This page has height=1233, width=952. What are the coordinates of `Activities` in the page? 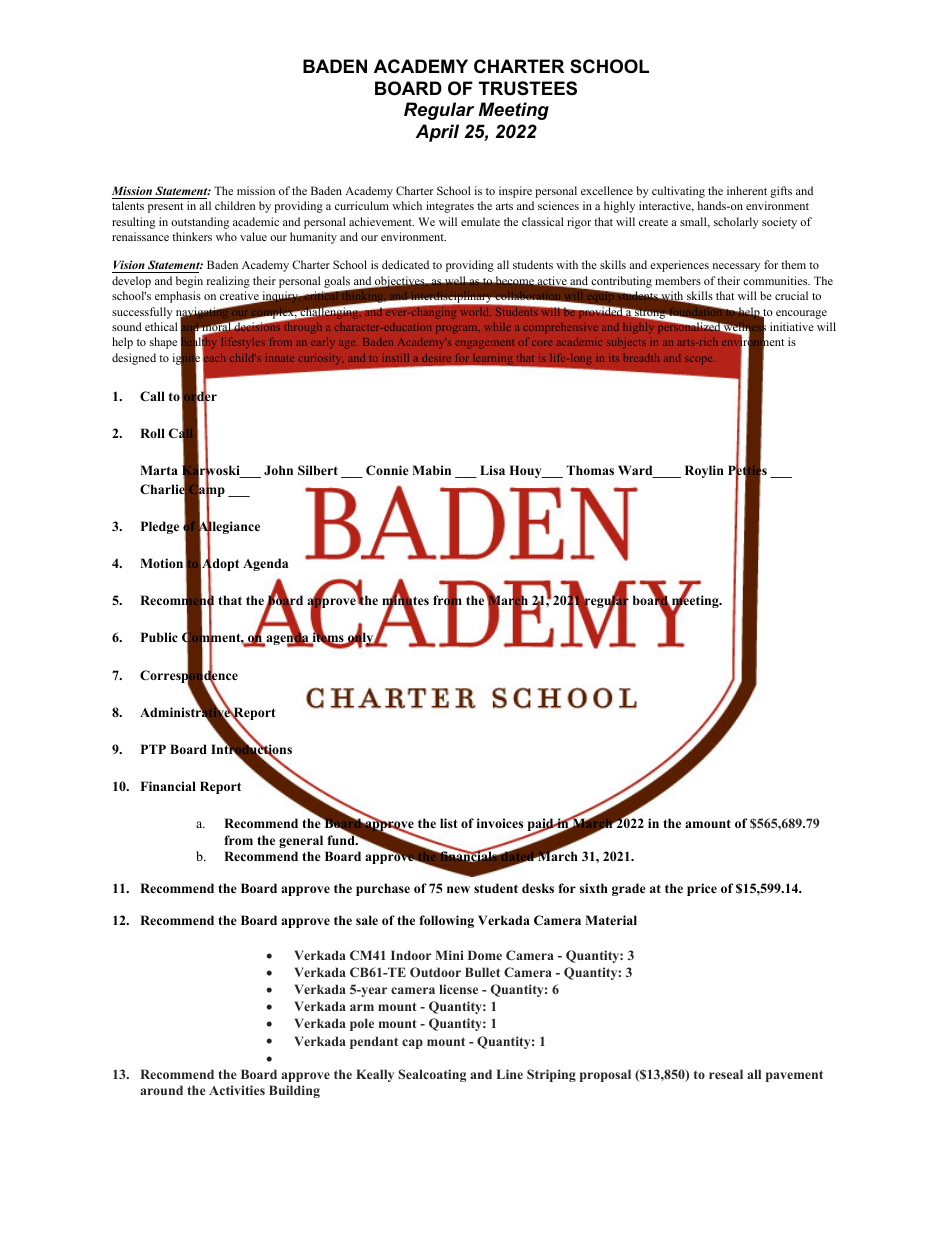 It's located at (237, 1090).
